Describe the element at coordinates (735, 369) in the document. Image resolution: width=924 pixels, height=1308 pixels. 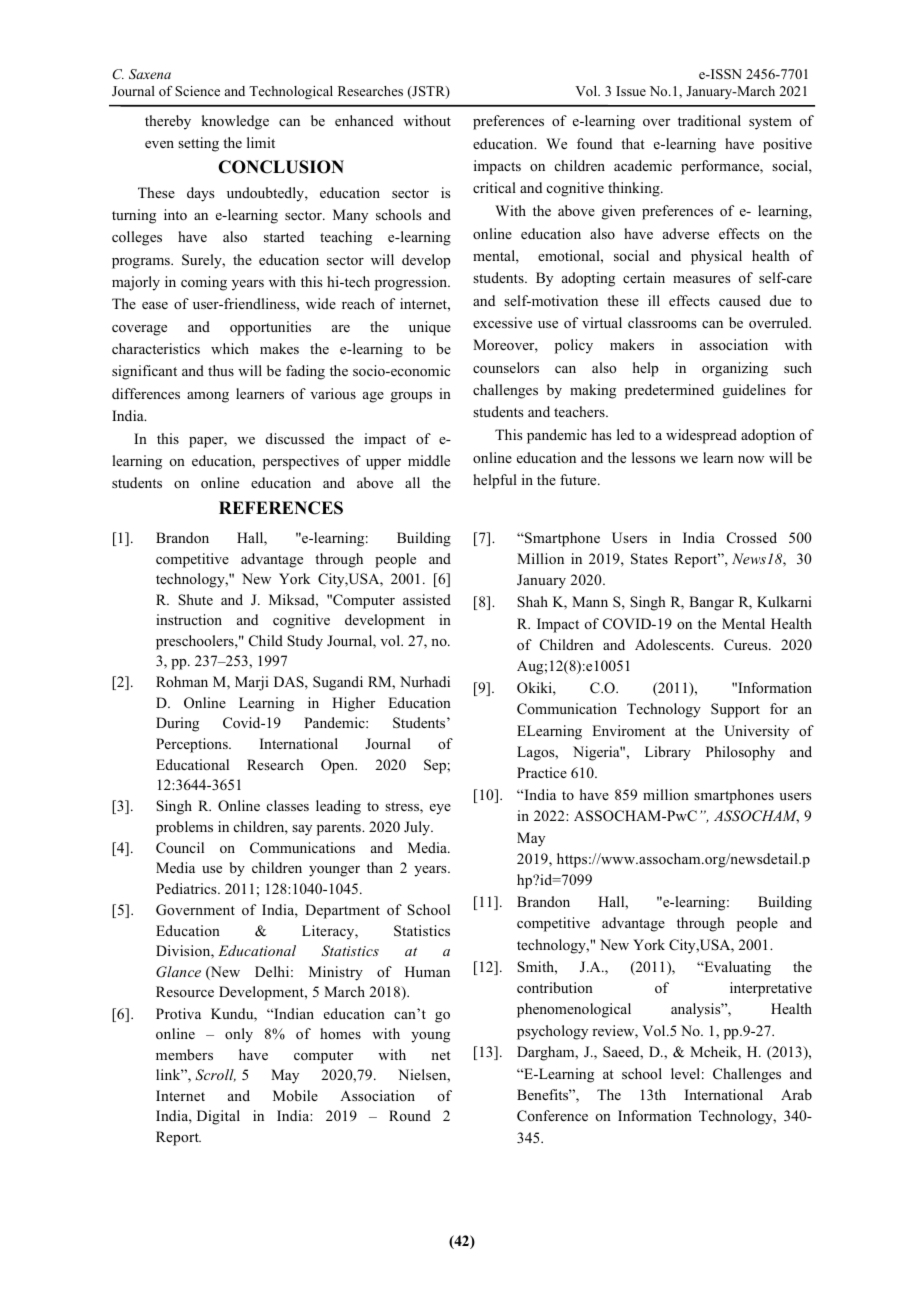
I see `organizing` at that location.
